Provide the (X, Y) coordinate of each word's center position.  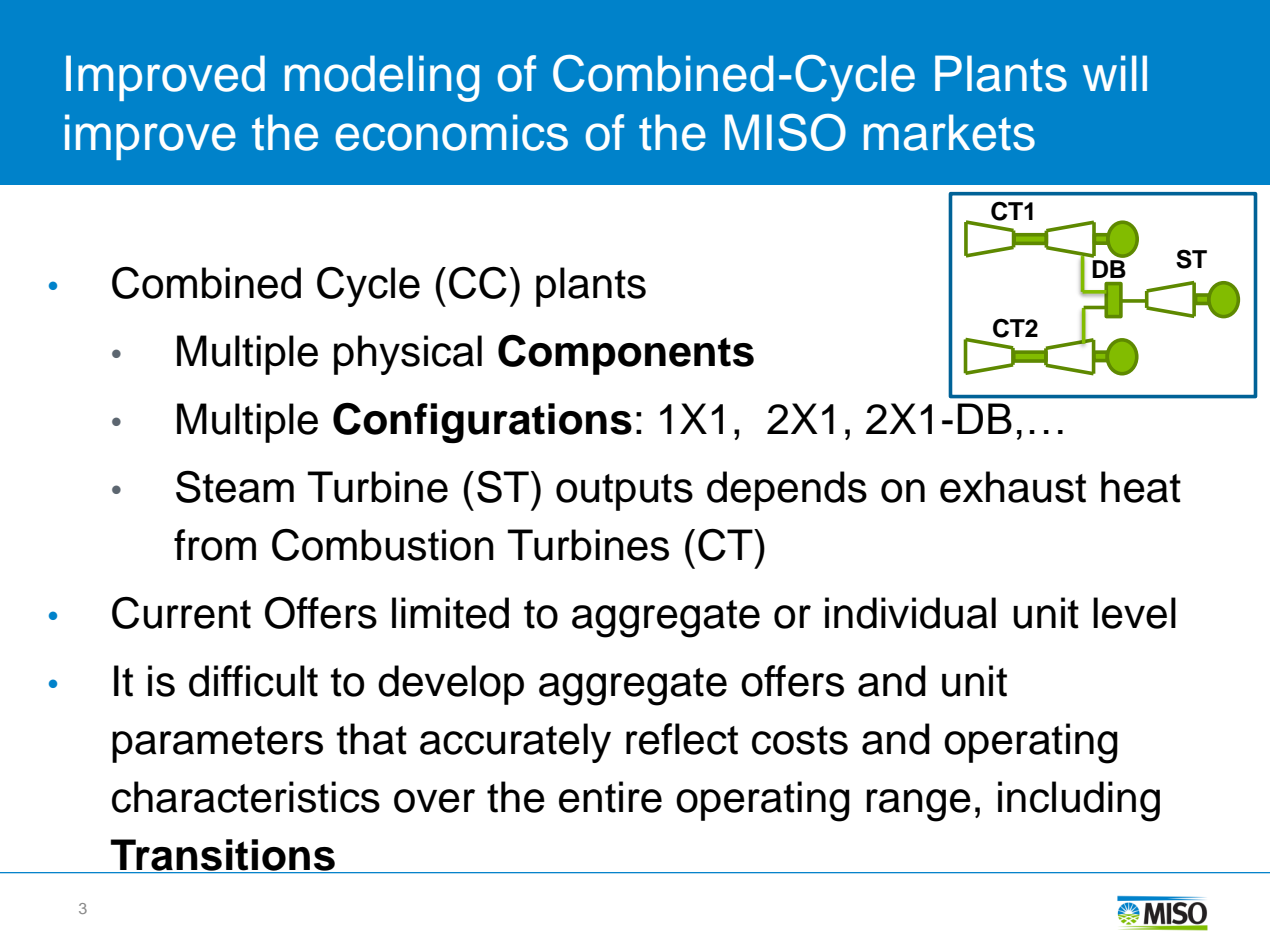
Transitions (223, 856)
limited (450, 613)
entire (610, 797)
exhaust (1013, 487)
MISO (785, 132)
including (1079, 801)
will (1115, 73)
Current (181, 613)
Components (626, 355)
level (1134, 613)
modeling (382, 78)
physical (408, 355)
